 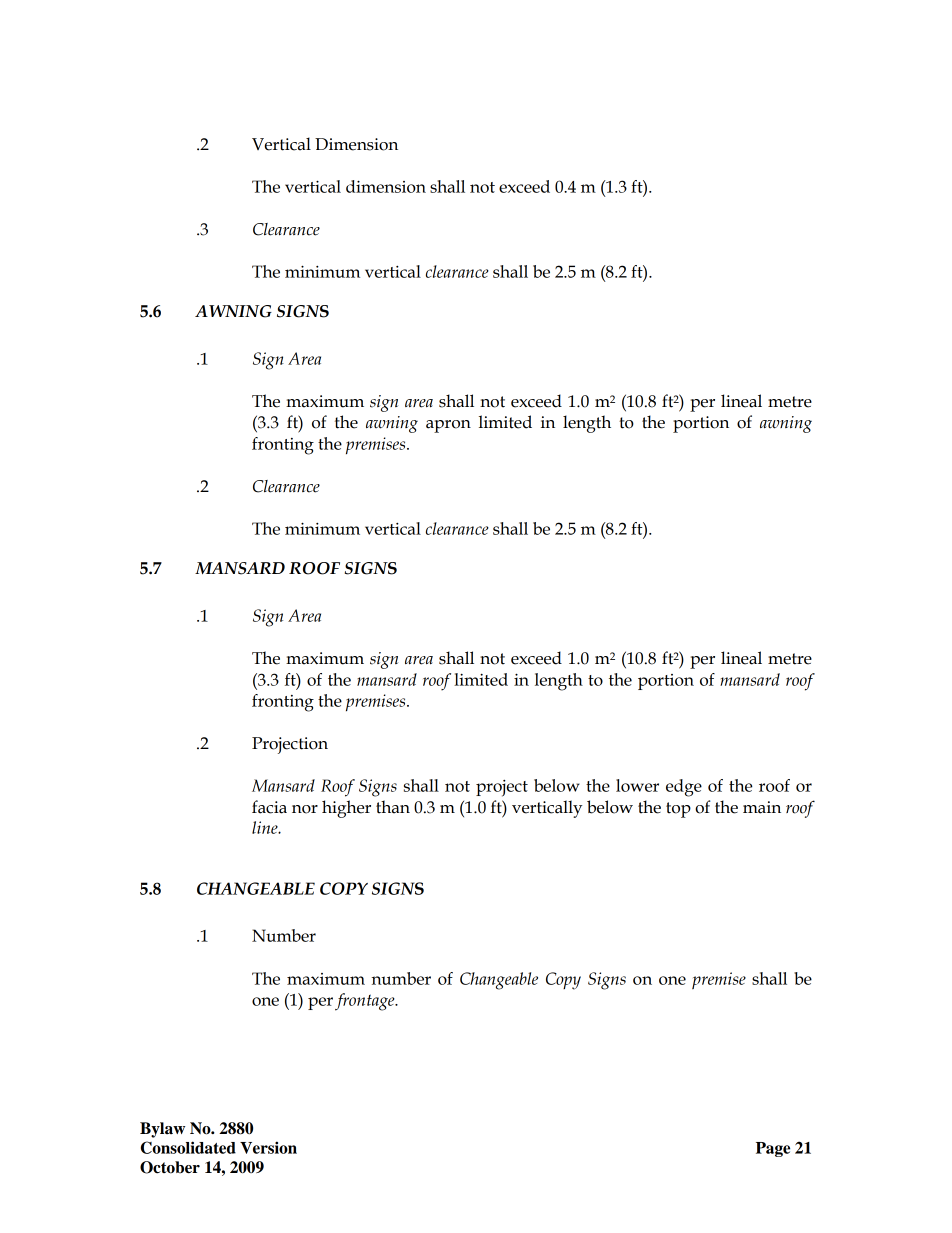 I want to click on nor, so click(x=305, y=809).
